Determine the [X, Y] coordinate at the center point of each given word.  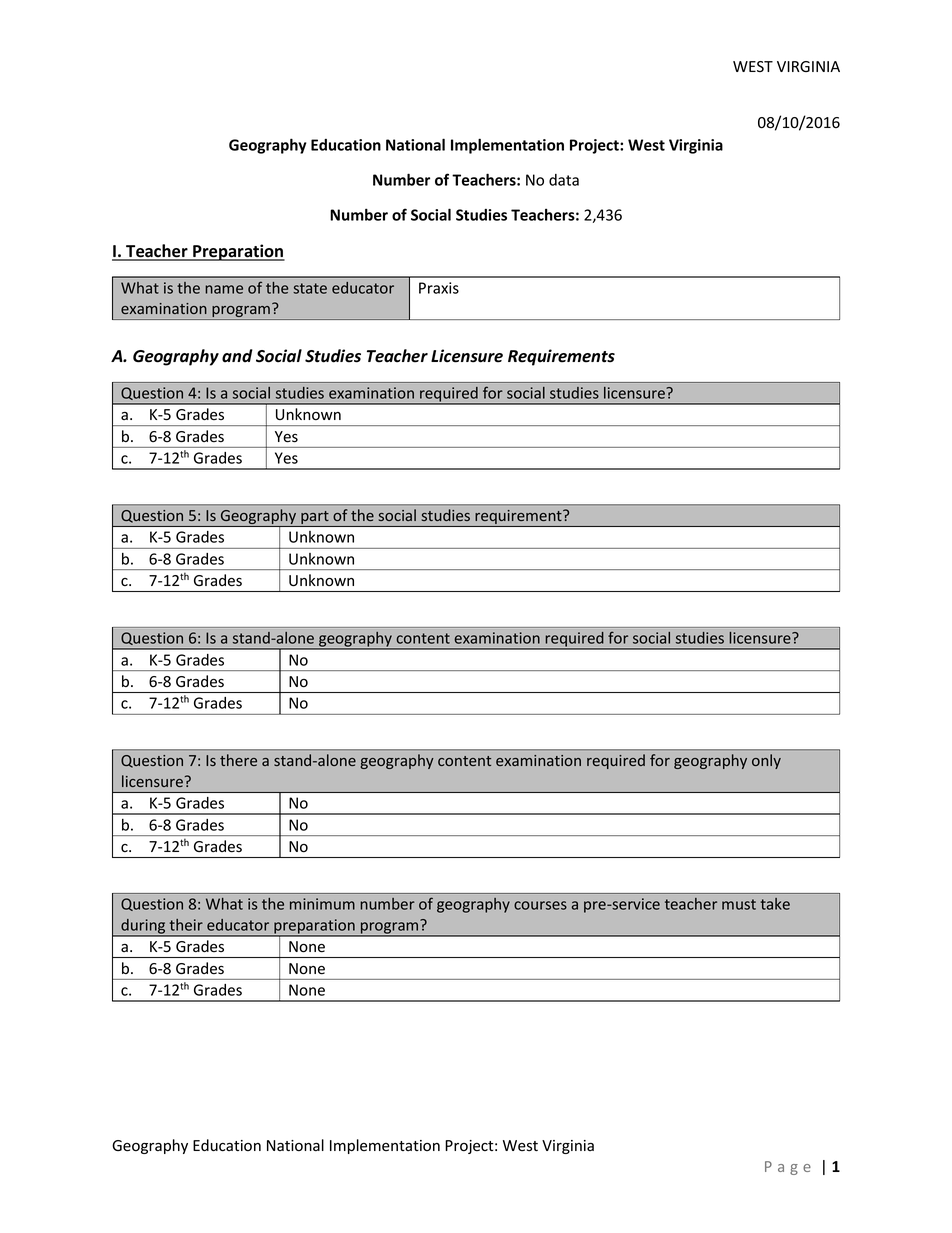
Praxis [439, 288]
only [766, 761]
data [564, 180]
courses [540, 905]
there [238, 760]
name [224, 289]
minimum [322, 904]
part [315, 519]
